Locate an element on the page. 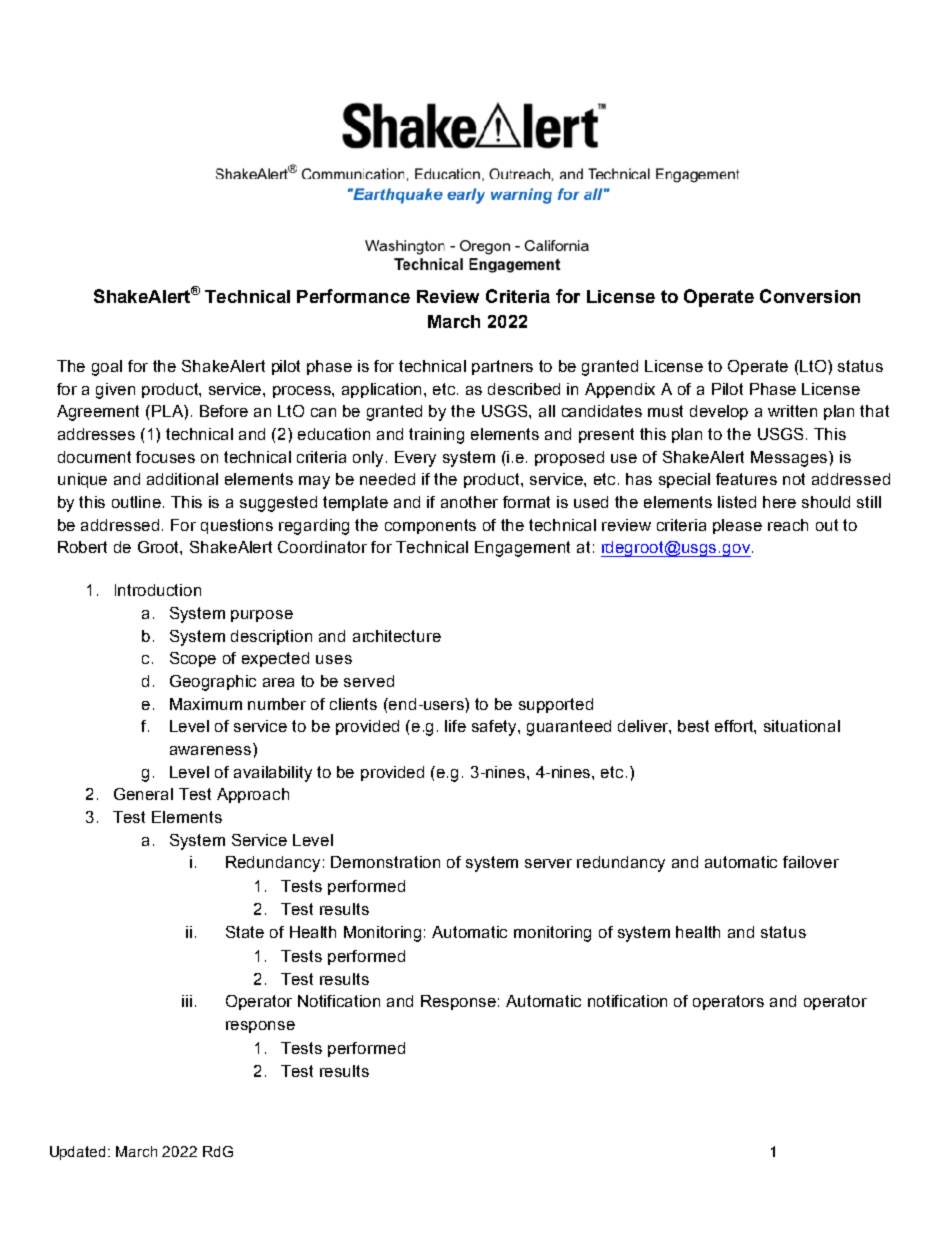 This page has height=1233, width=952. Conversion is located at coordinates (810, 296).
